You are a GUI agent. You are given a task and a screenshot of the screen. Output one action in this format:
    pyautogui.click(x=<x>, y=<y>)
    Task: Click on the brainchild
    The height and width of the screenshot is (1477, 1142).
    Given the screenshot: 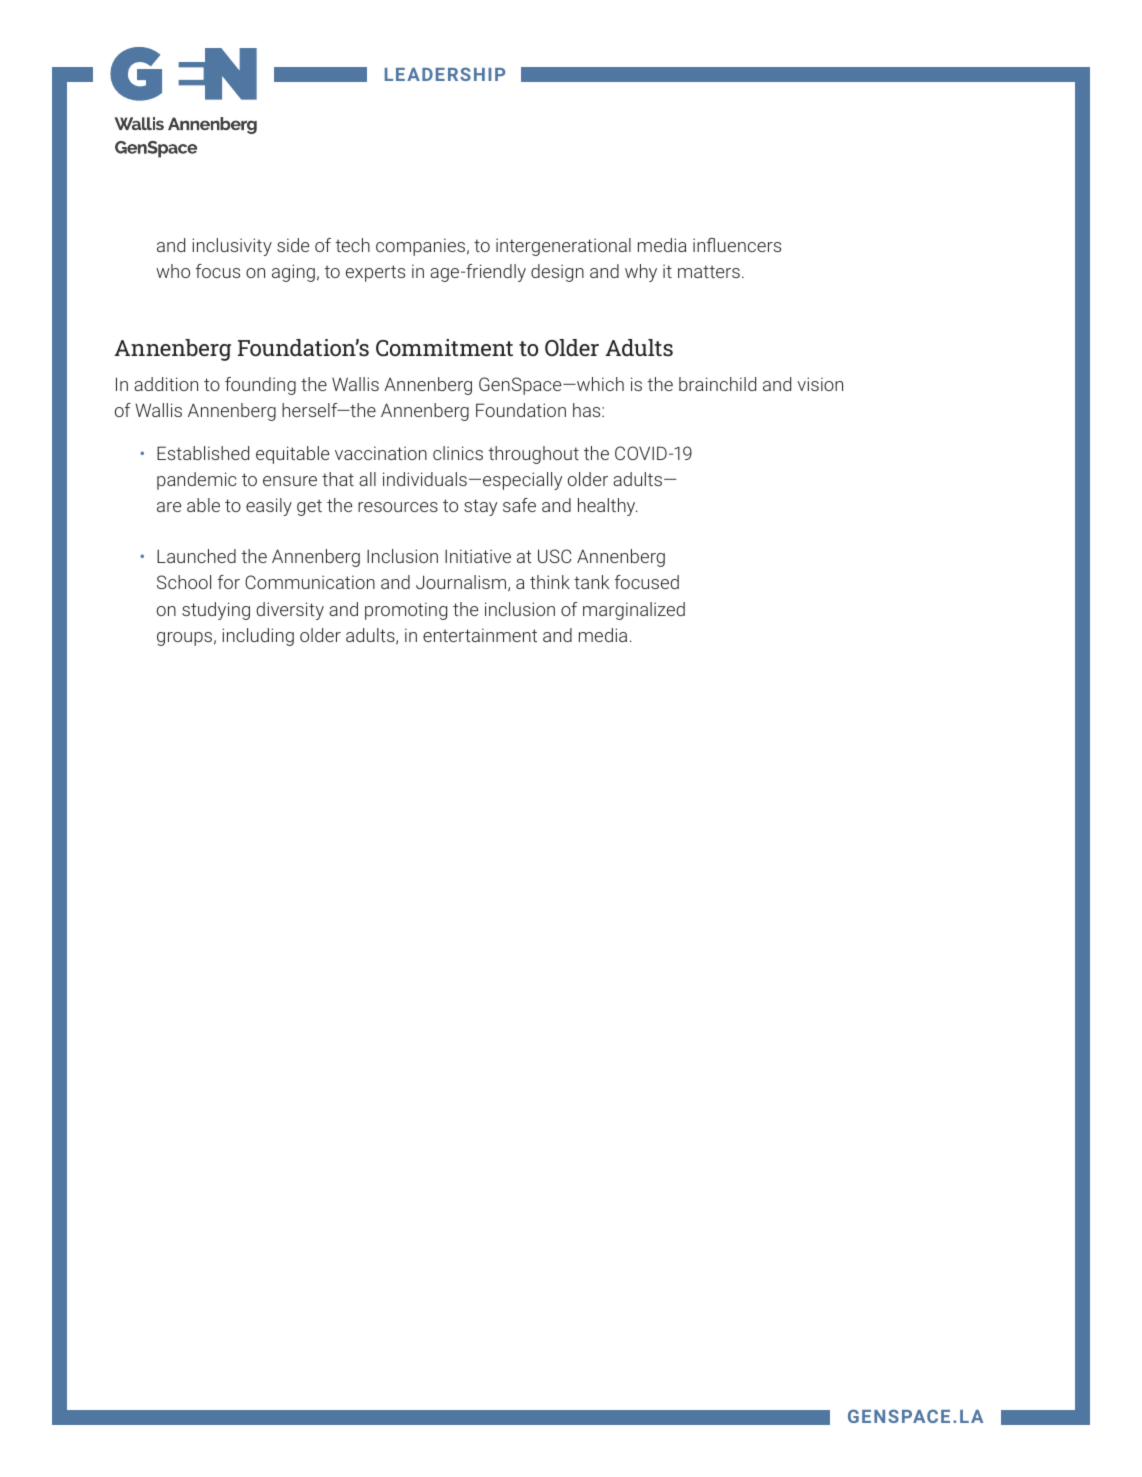 What is the action you would take?
    pyautogui.click(x=717, y=384)
